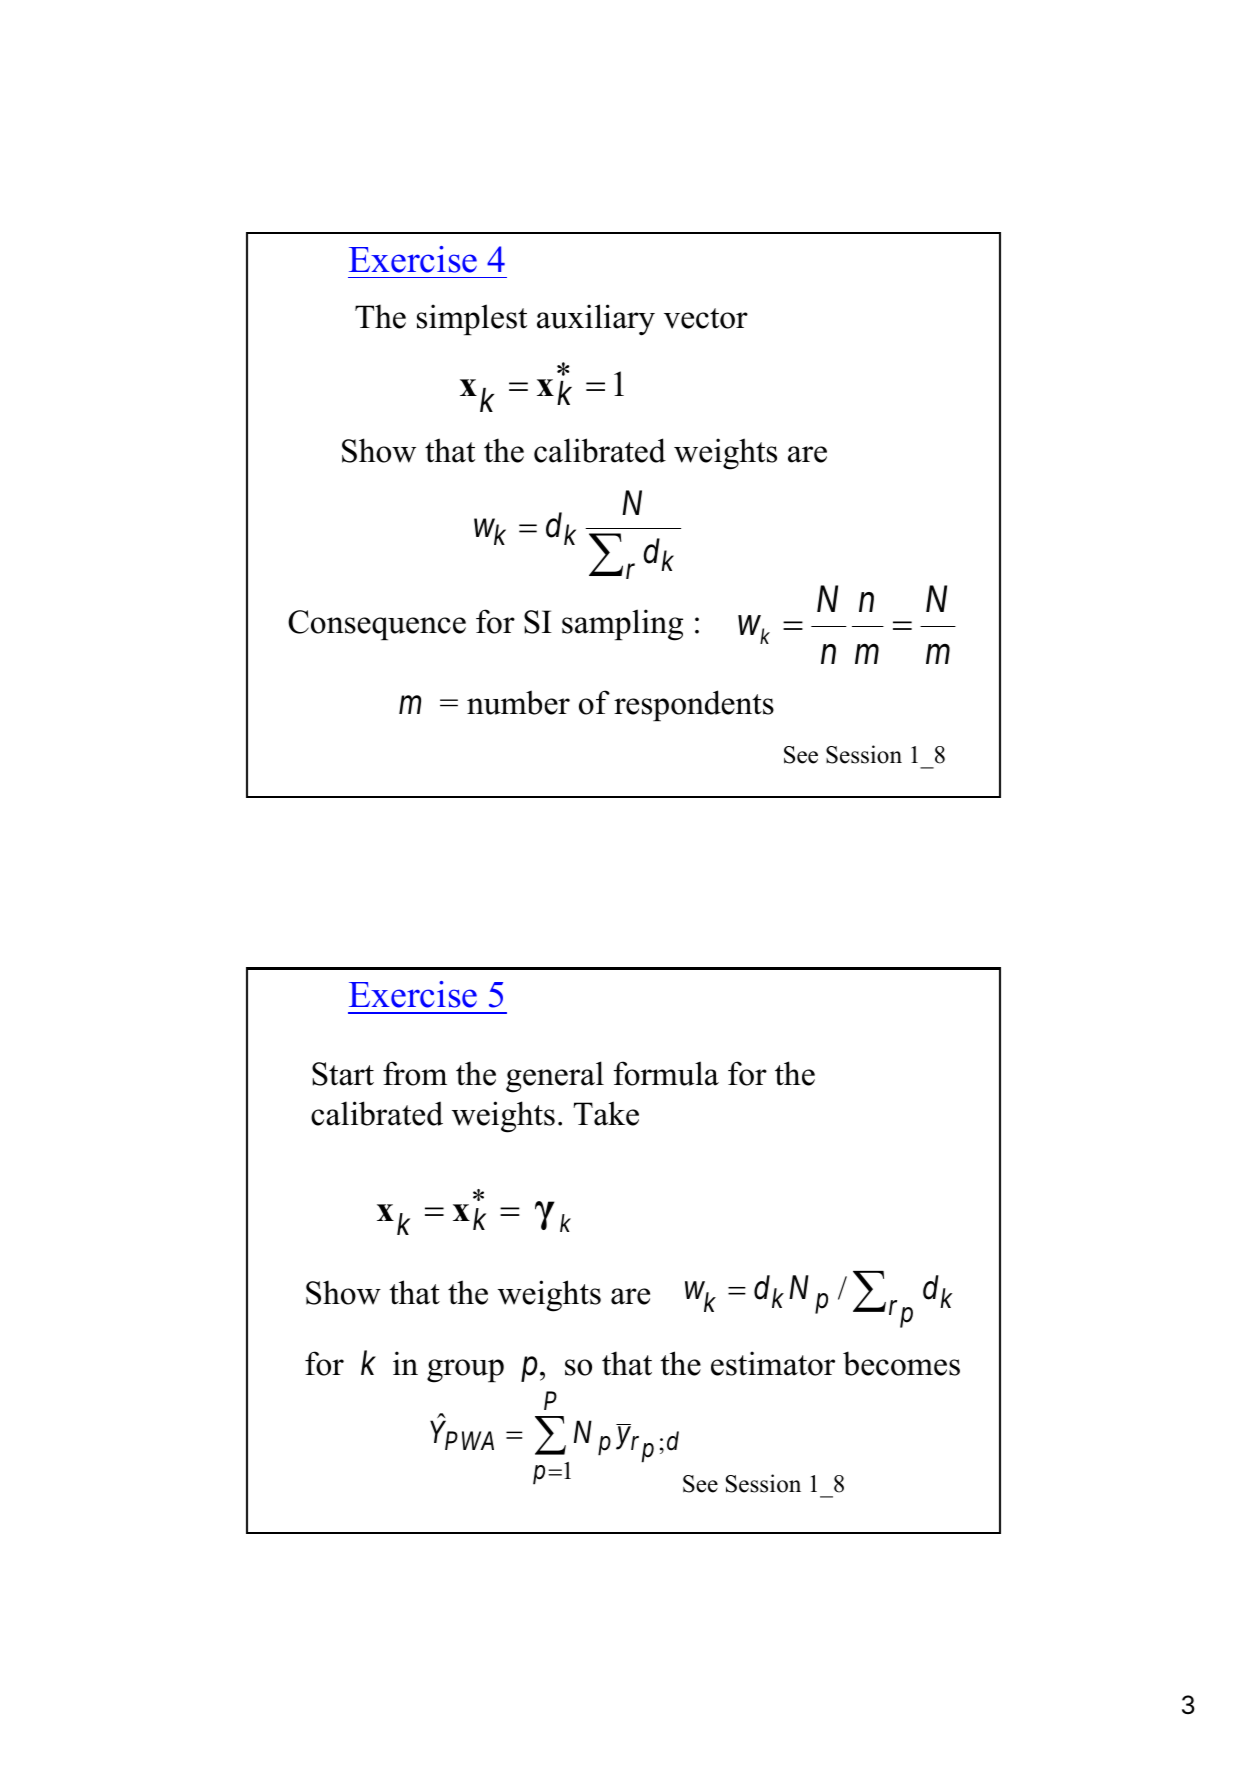 Image resolution: width=1248 pixels, height=1766 pixels. Describe the element at coordinates (706, 318) in the image. I see `vector` at that location.
